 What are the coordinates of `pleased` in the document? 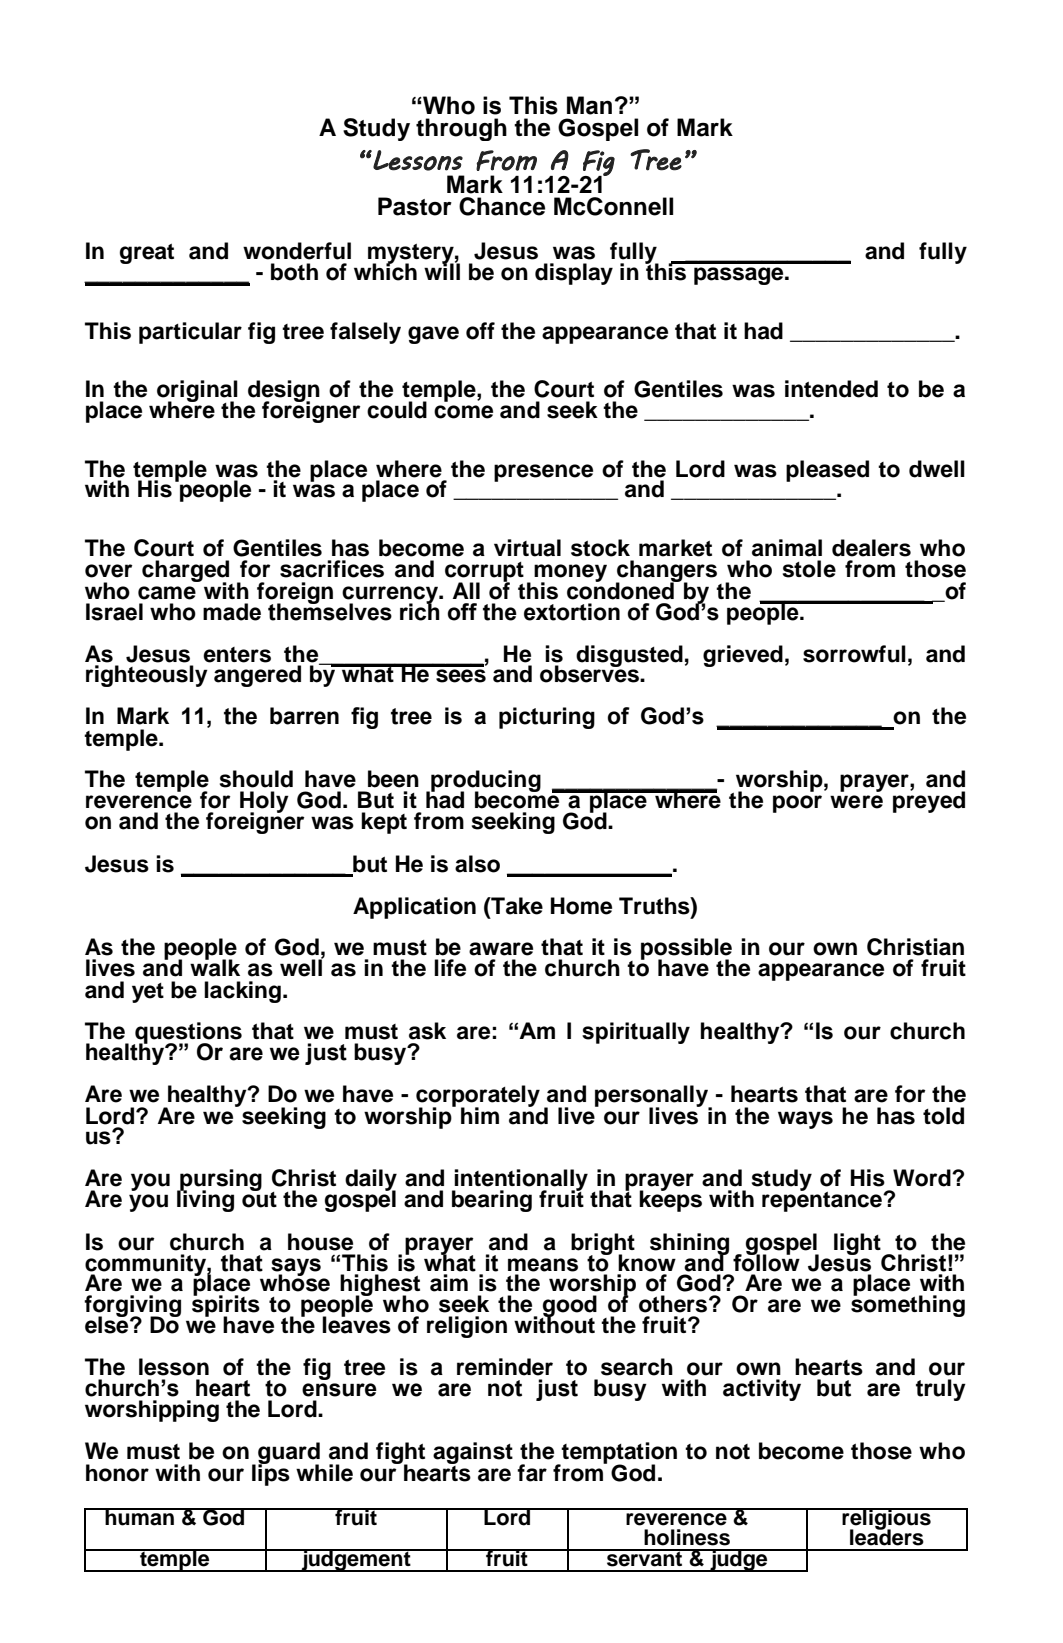 It's located at (827, 471).
